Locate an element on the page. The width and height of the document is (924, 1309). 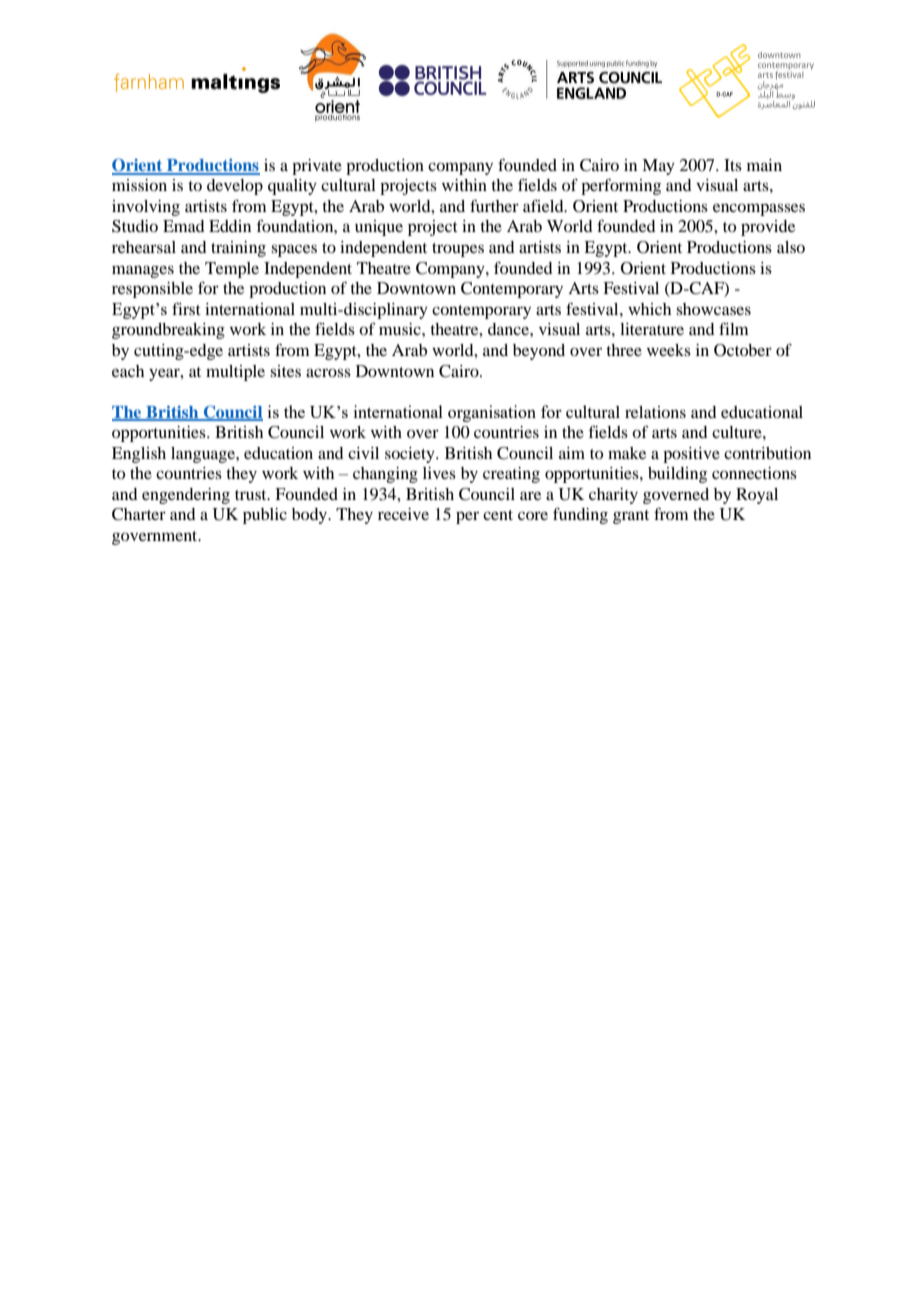
Its is located at coordinates (733, 165).
